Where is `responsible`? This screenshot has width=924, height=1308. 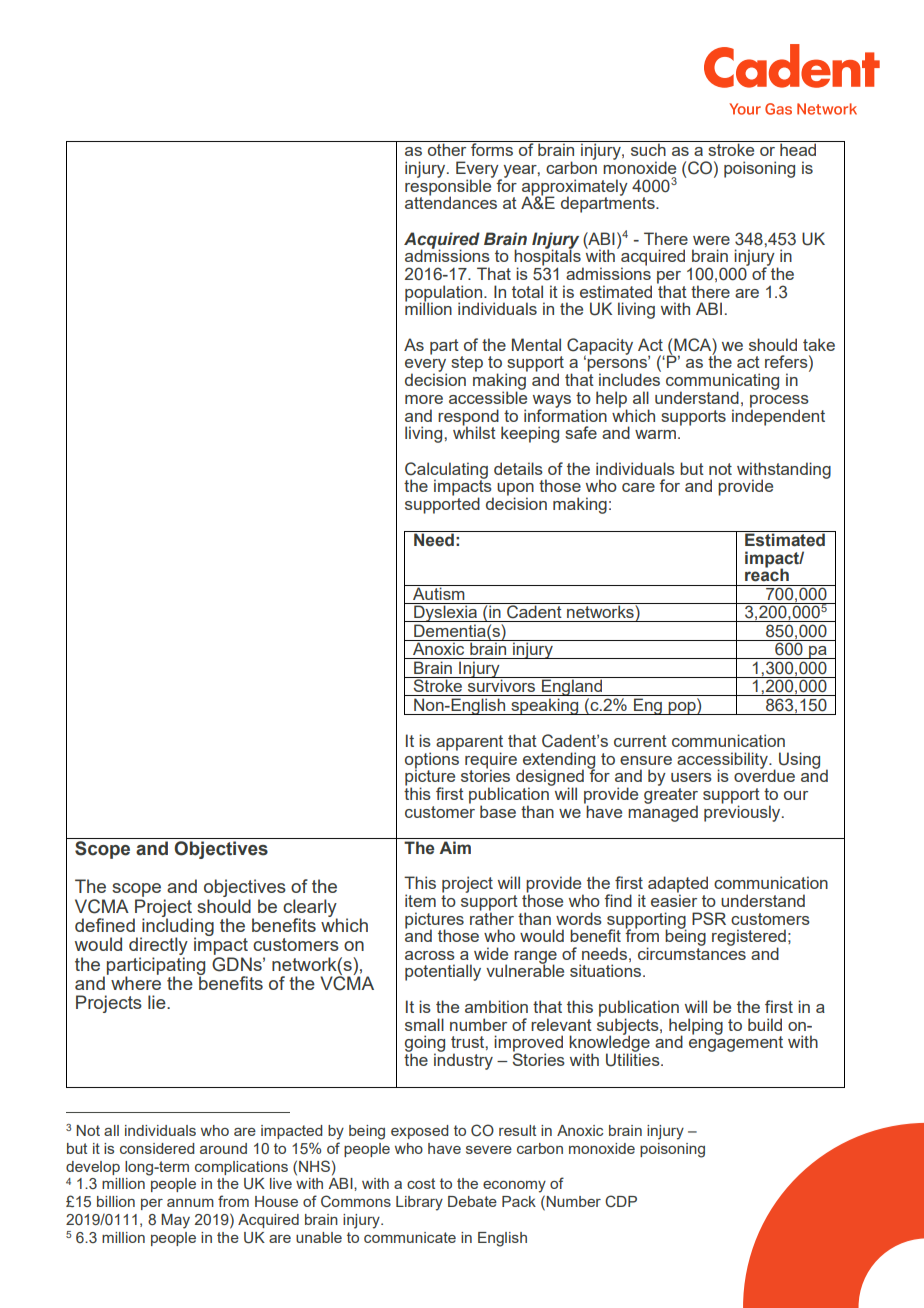
responsible is located at coordinates (449, 187).
